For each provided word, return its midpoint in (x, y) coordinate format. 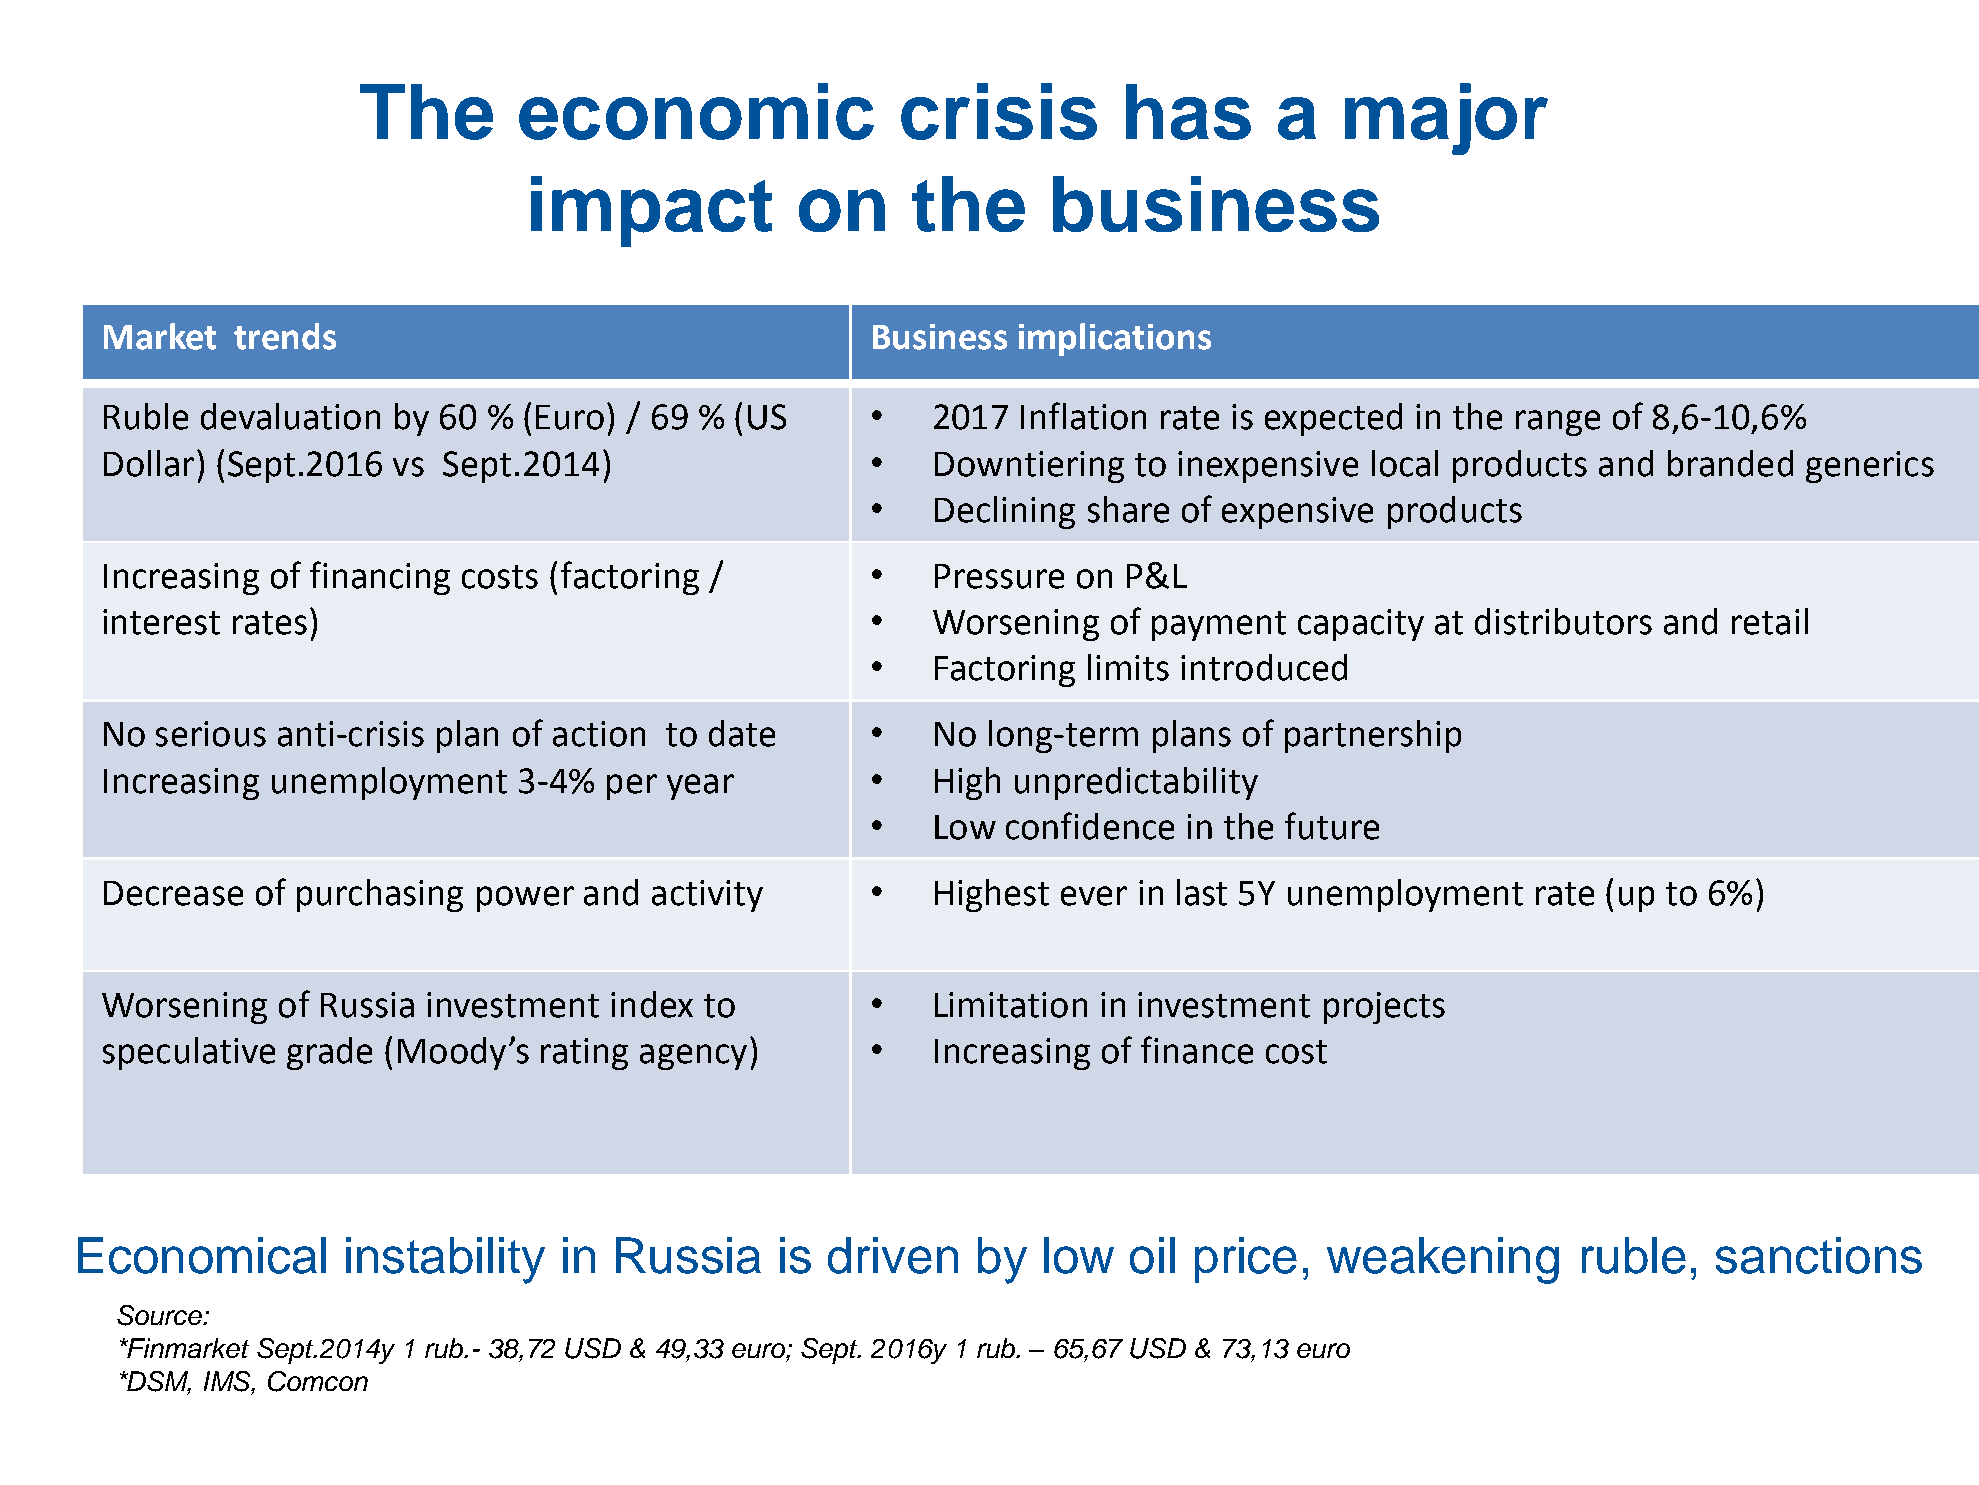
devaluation (290, 416)
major (1446, 119)
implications (1115, 339)
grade (329, 1053)
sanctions (1819, 1255)
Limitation (1011, 1005)
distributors (1563, 621)
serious (211, 734)
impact (651, 211)
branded (1730, 463)
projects (1384, 1008)
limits (1128, 667)
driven (893, 1255)
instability (445, 1260)
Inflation (1083, 416)
